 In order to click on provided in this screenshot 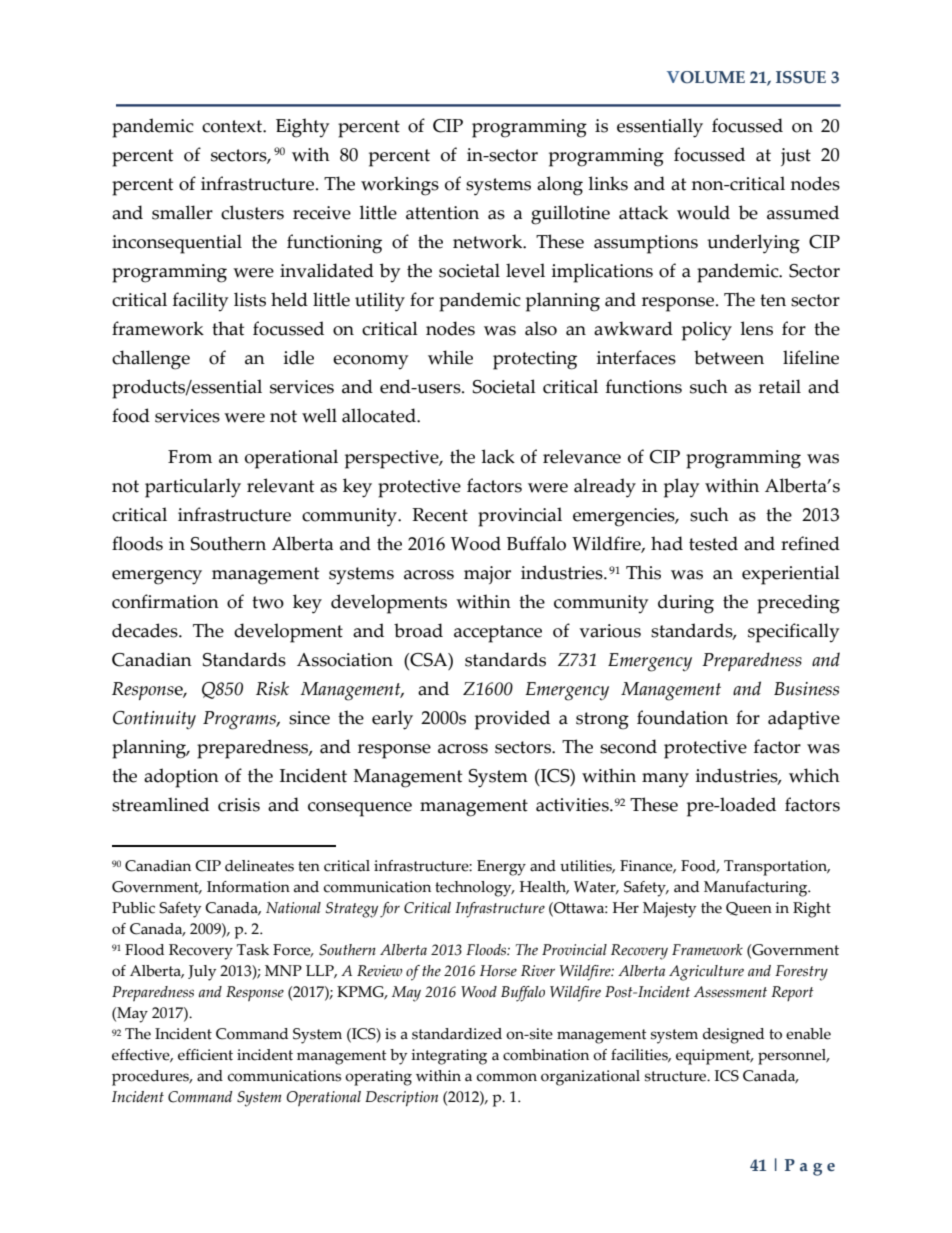, I will do `click(512, 720)`.
